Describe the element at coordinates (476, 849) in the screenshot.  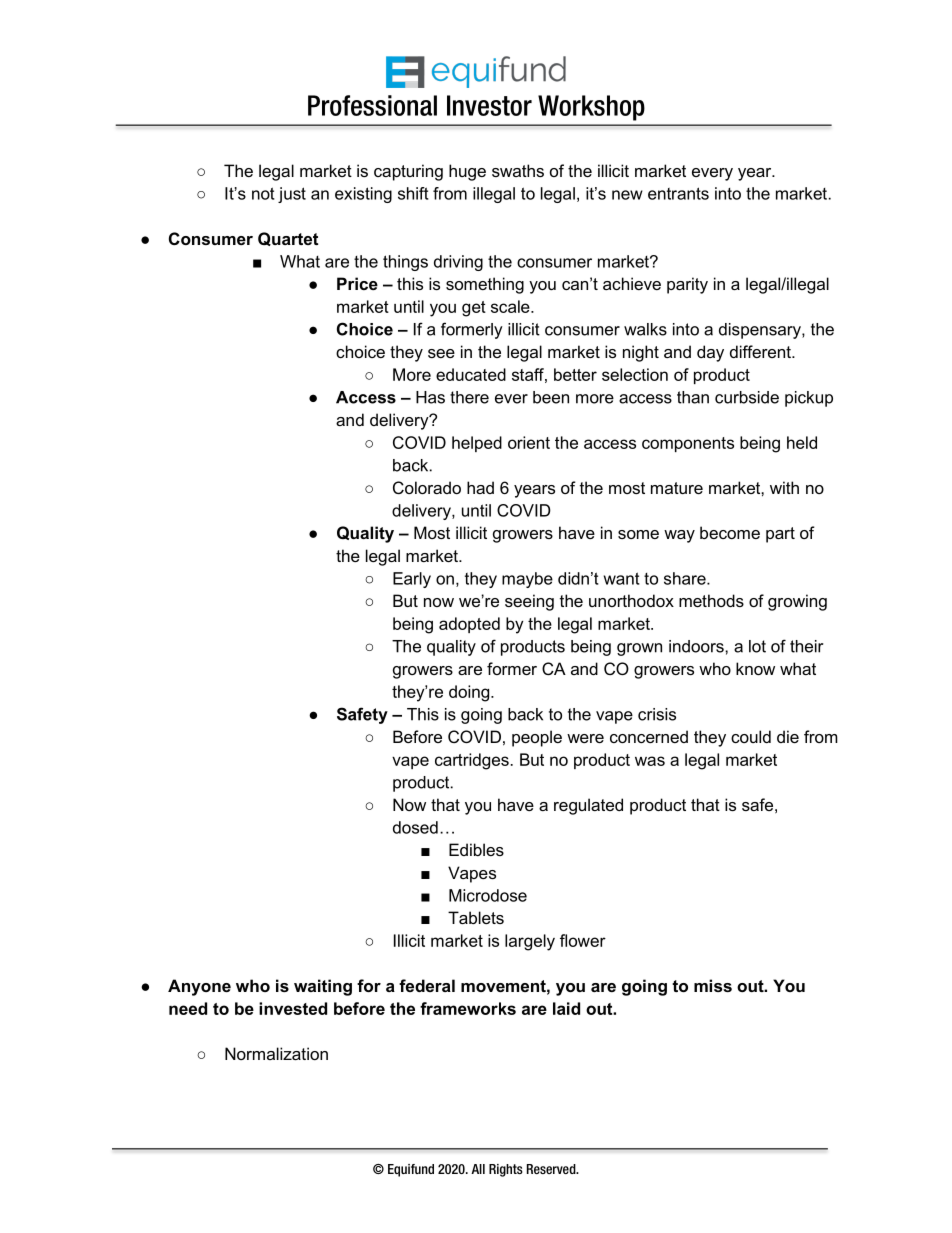
I see `Edibles` at that location.
